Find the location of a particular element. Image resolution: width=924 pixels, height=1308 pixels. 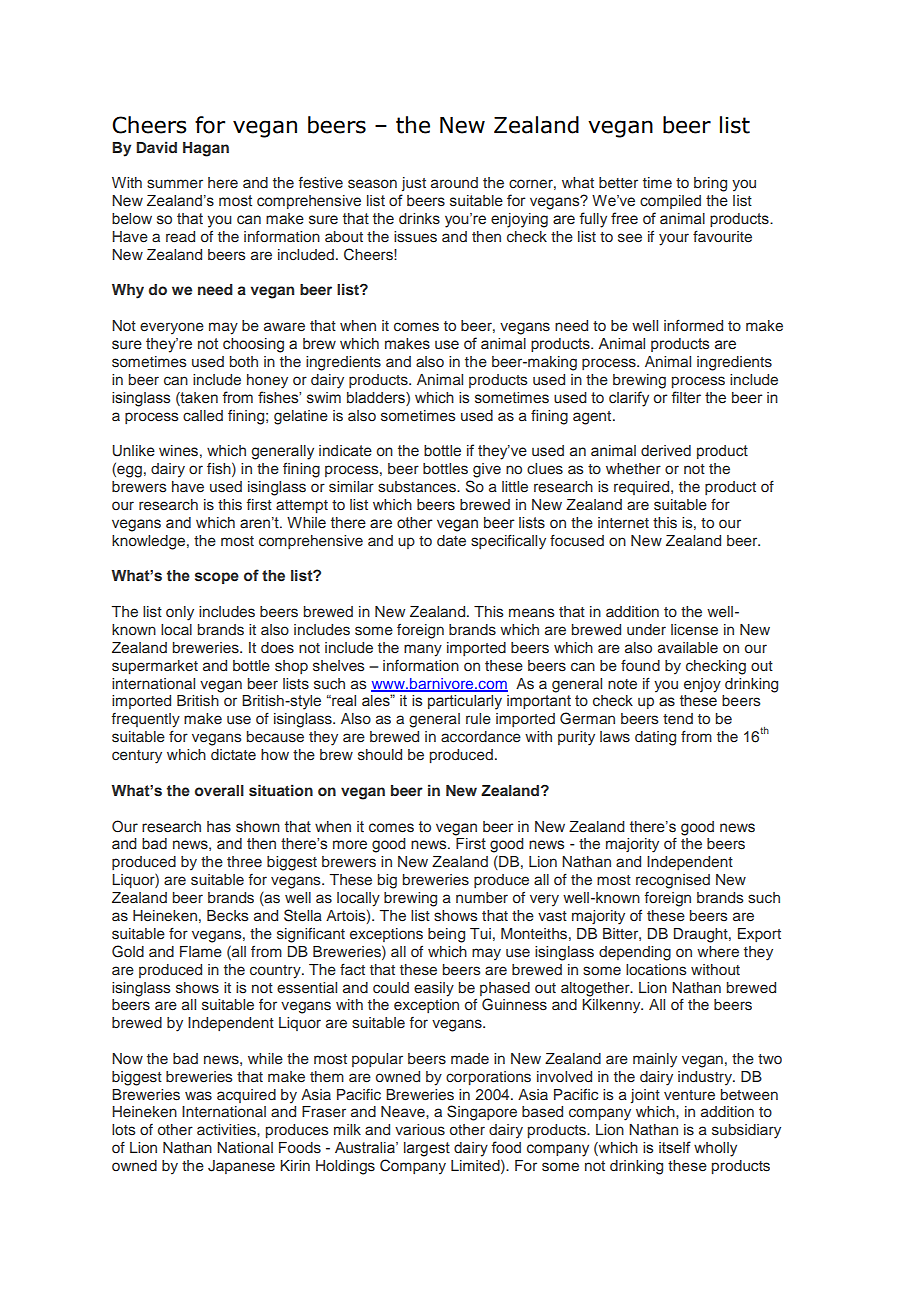

recognised is located at coordinates (673, 881).
